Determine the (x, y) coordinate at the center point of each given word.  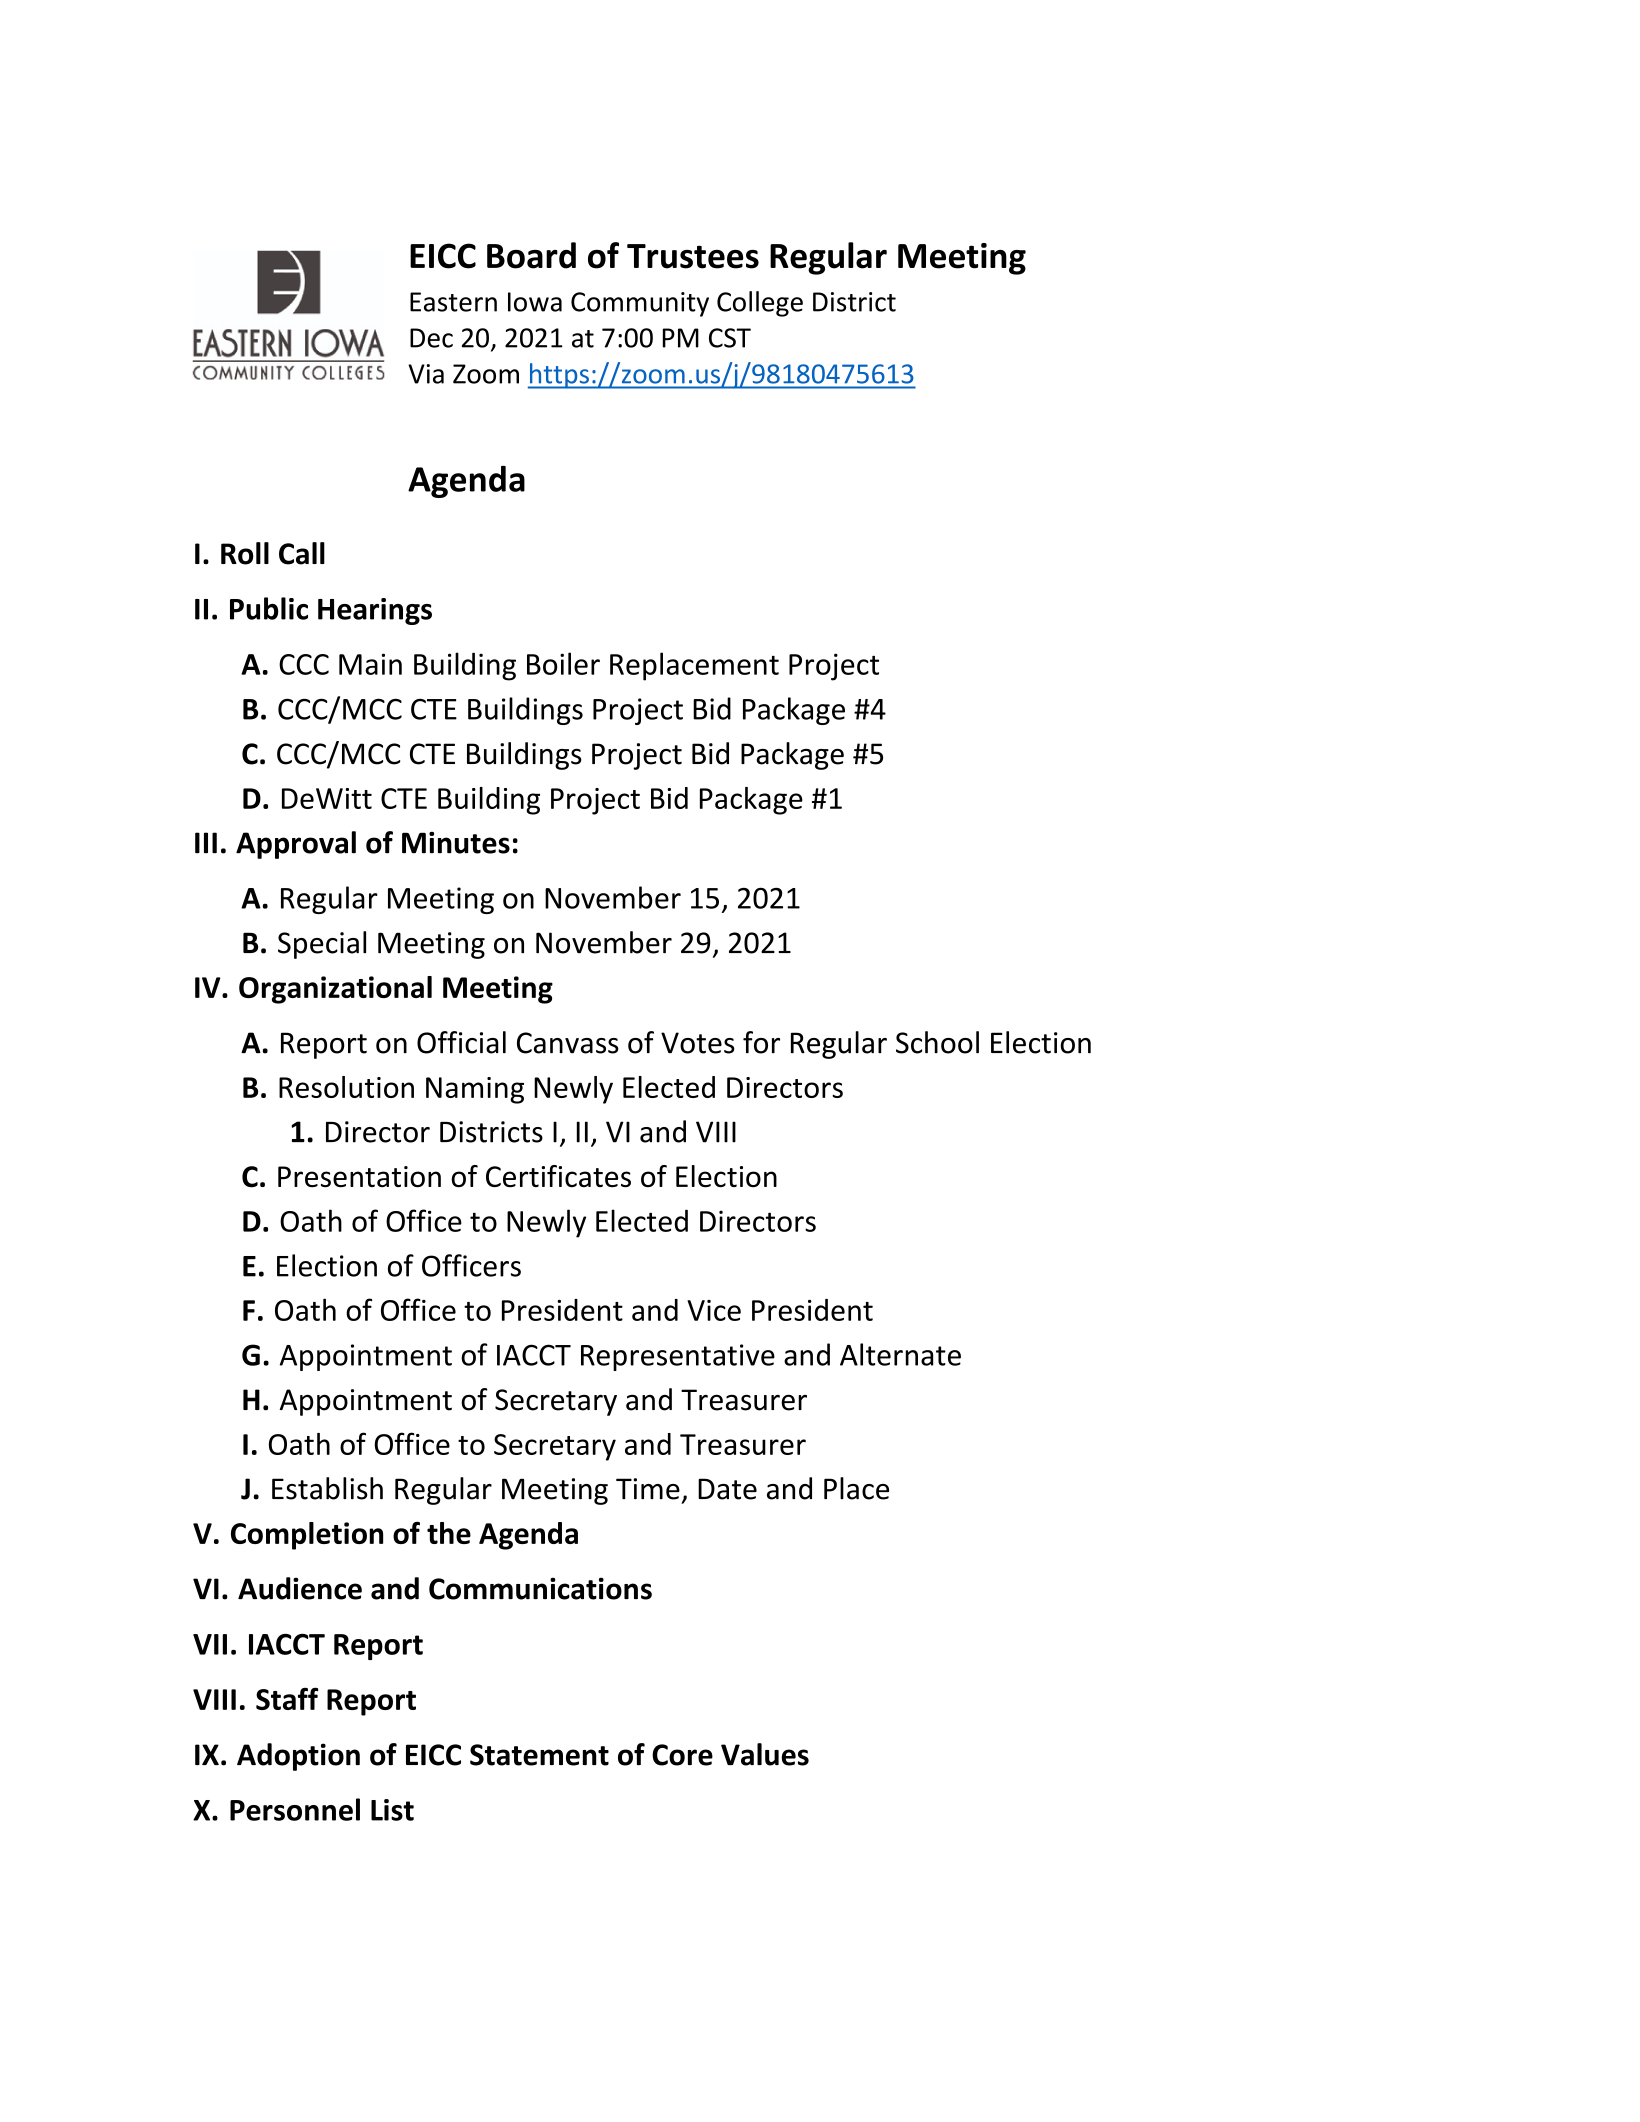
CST (730, 338)
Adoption (298, 1757)
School (937, 1042)
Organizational (335, 990)
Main (370, 664)
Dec (431, 338)
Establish (327, 1488)
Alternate (900, 1354)
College (760, 304)
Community (640, 304)
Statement (539, 1755)
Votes (698, 1043)
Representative (678, 1357)
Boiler (563, 663)
